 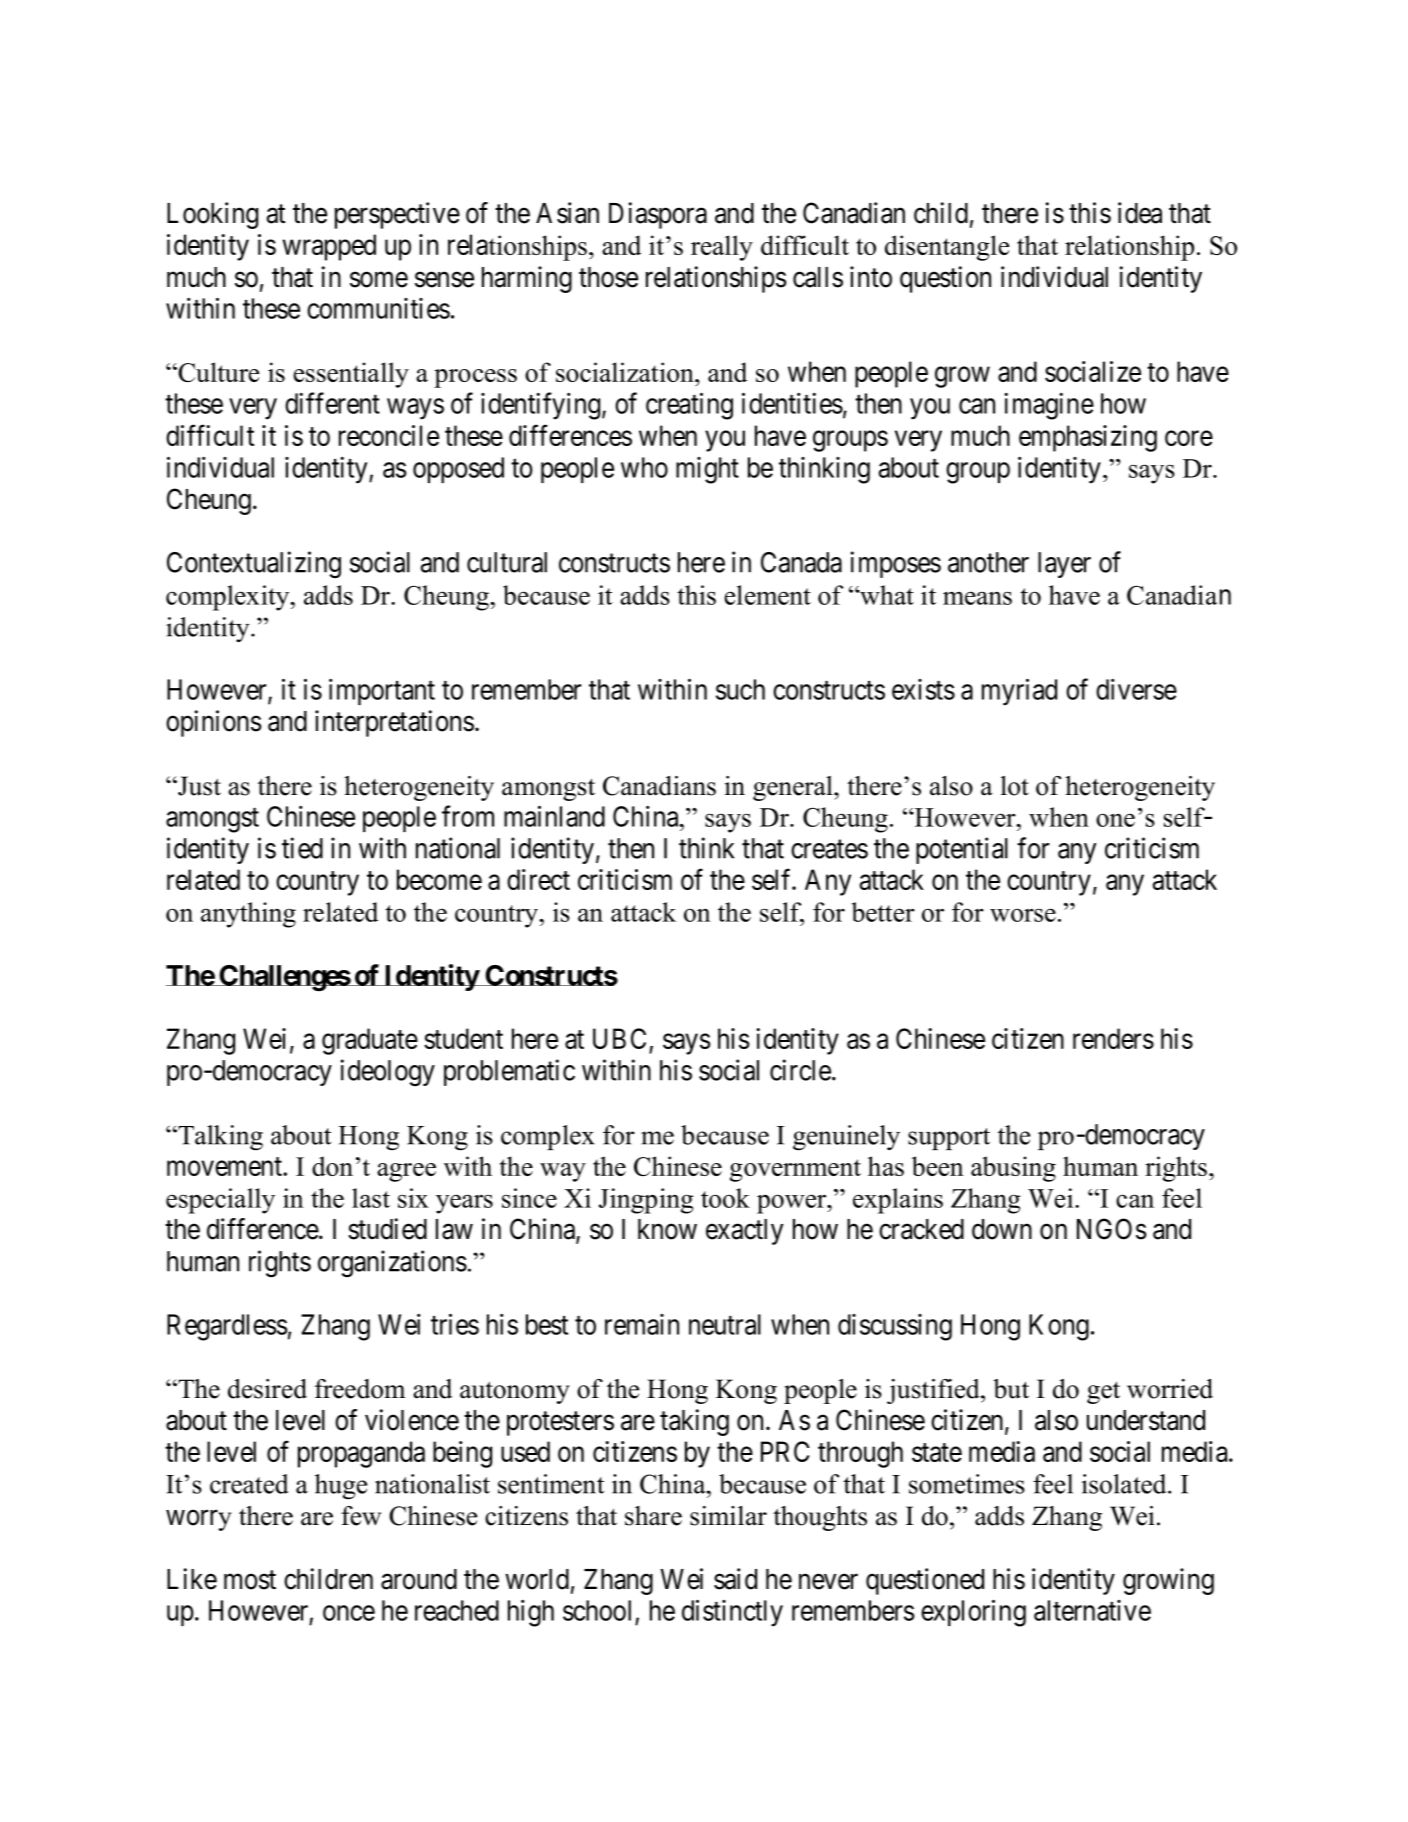 I want to click on Talking, so click(x=219, y=1138).
